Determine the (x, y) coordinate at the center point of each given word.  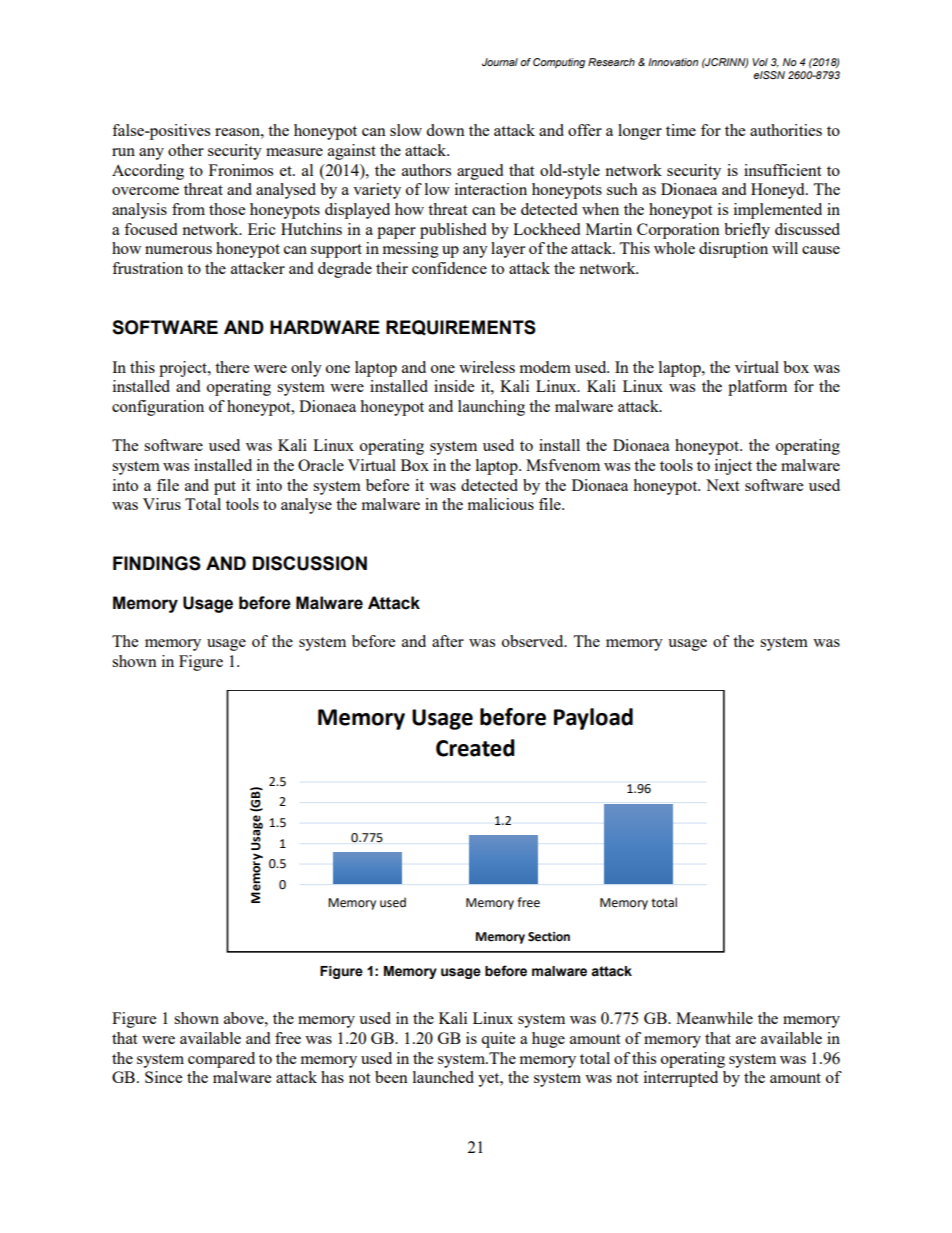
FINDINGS (157, 563)
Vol (760, 62)
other (186, 150)
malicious (501, 504)
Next (722, 485)
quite (498, 1040)
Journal (500, 62)
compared (221, 1060)
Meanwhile (714, 1018)
